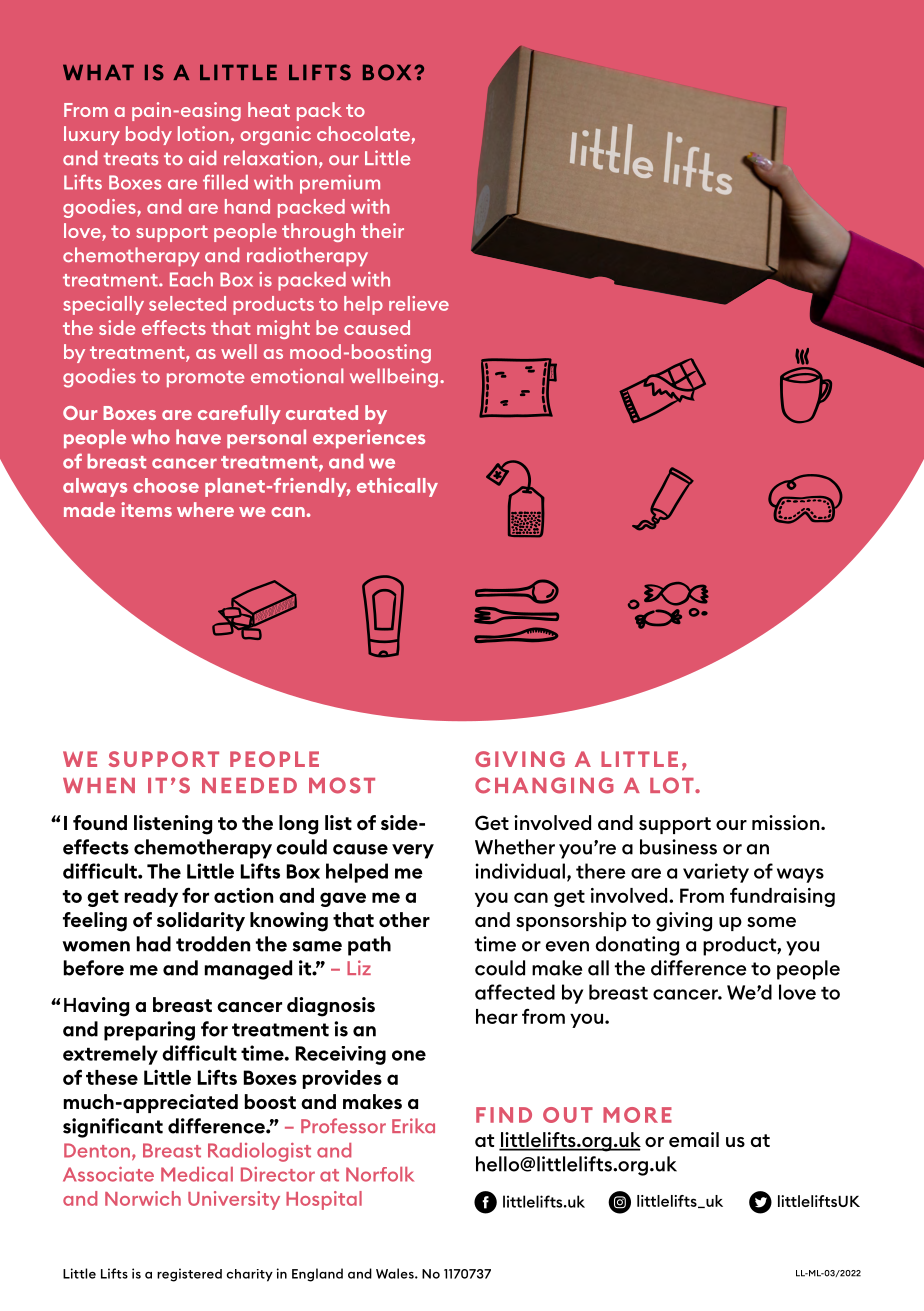 The height and width of the screenshot is (1311, 924). Describe the element at coordinates (380, 1174) in the screenshot. I see `Norfolk` at that location.
